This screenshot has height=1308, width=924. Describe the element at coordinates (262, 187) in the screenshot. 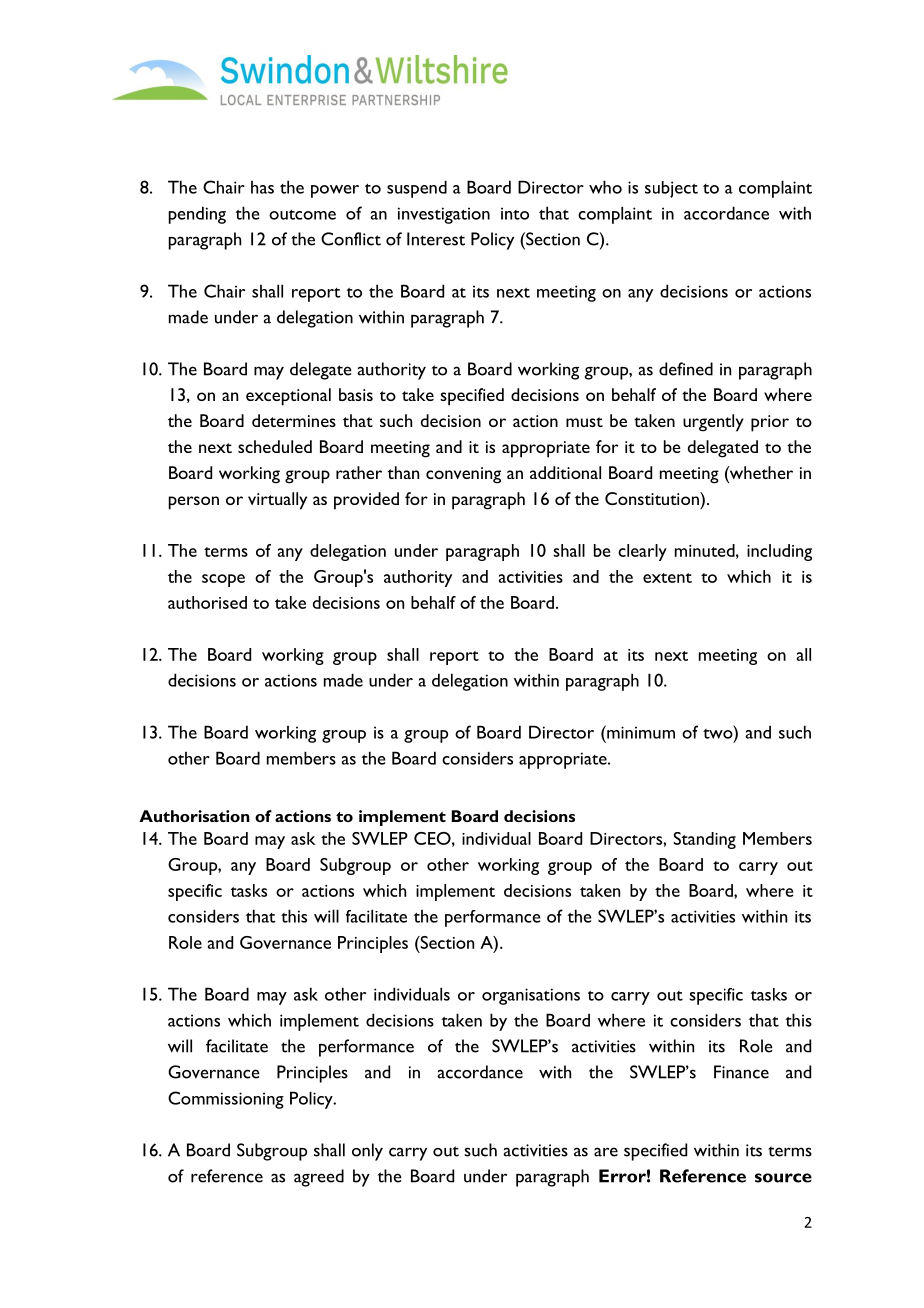

I see `has` at that location.
